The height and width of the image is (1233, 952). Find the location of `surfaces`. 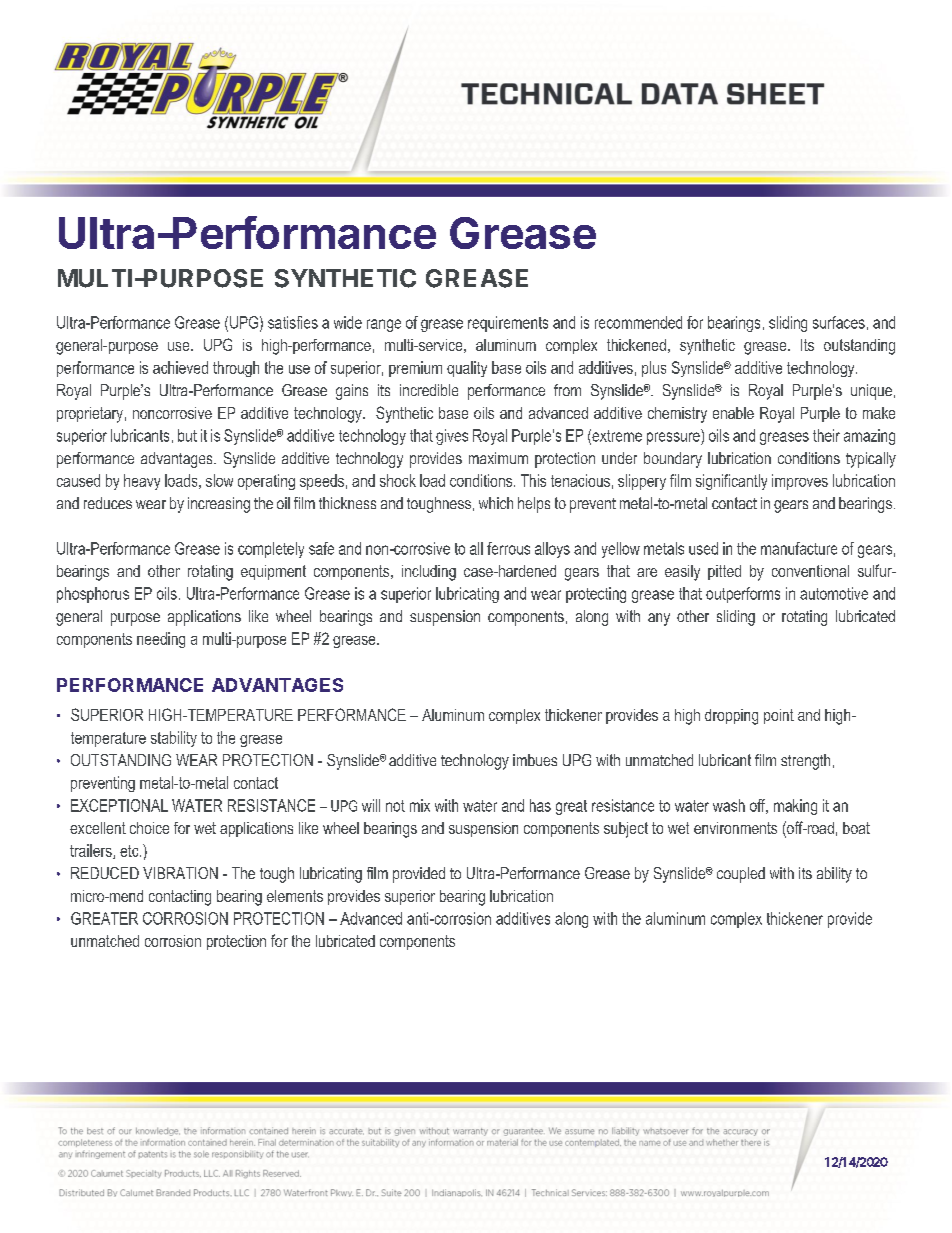

surfaces is located at coordinates (839, 322).
